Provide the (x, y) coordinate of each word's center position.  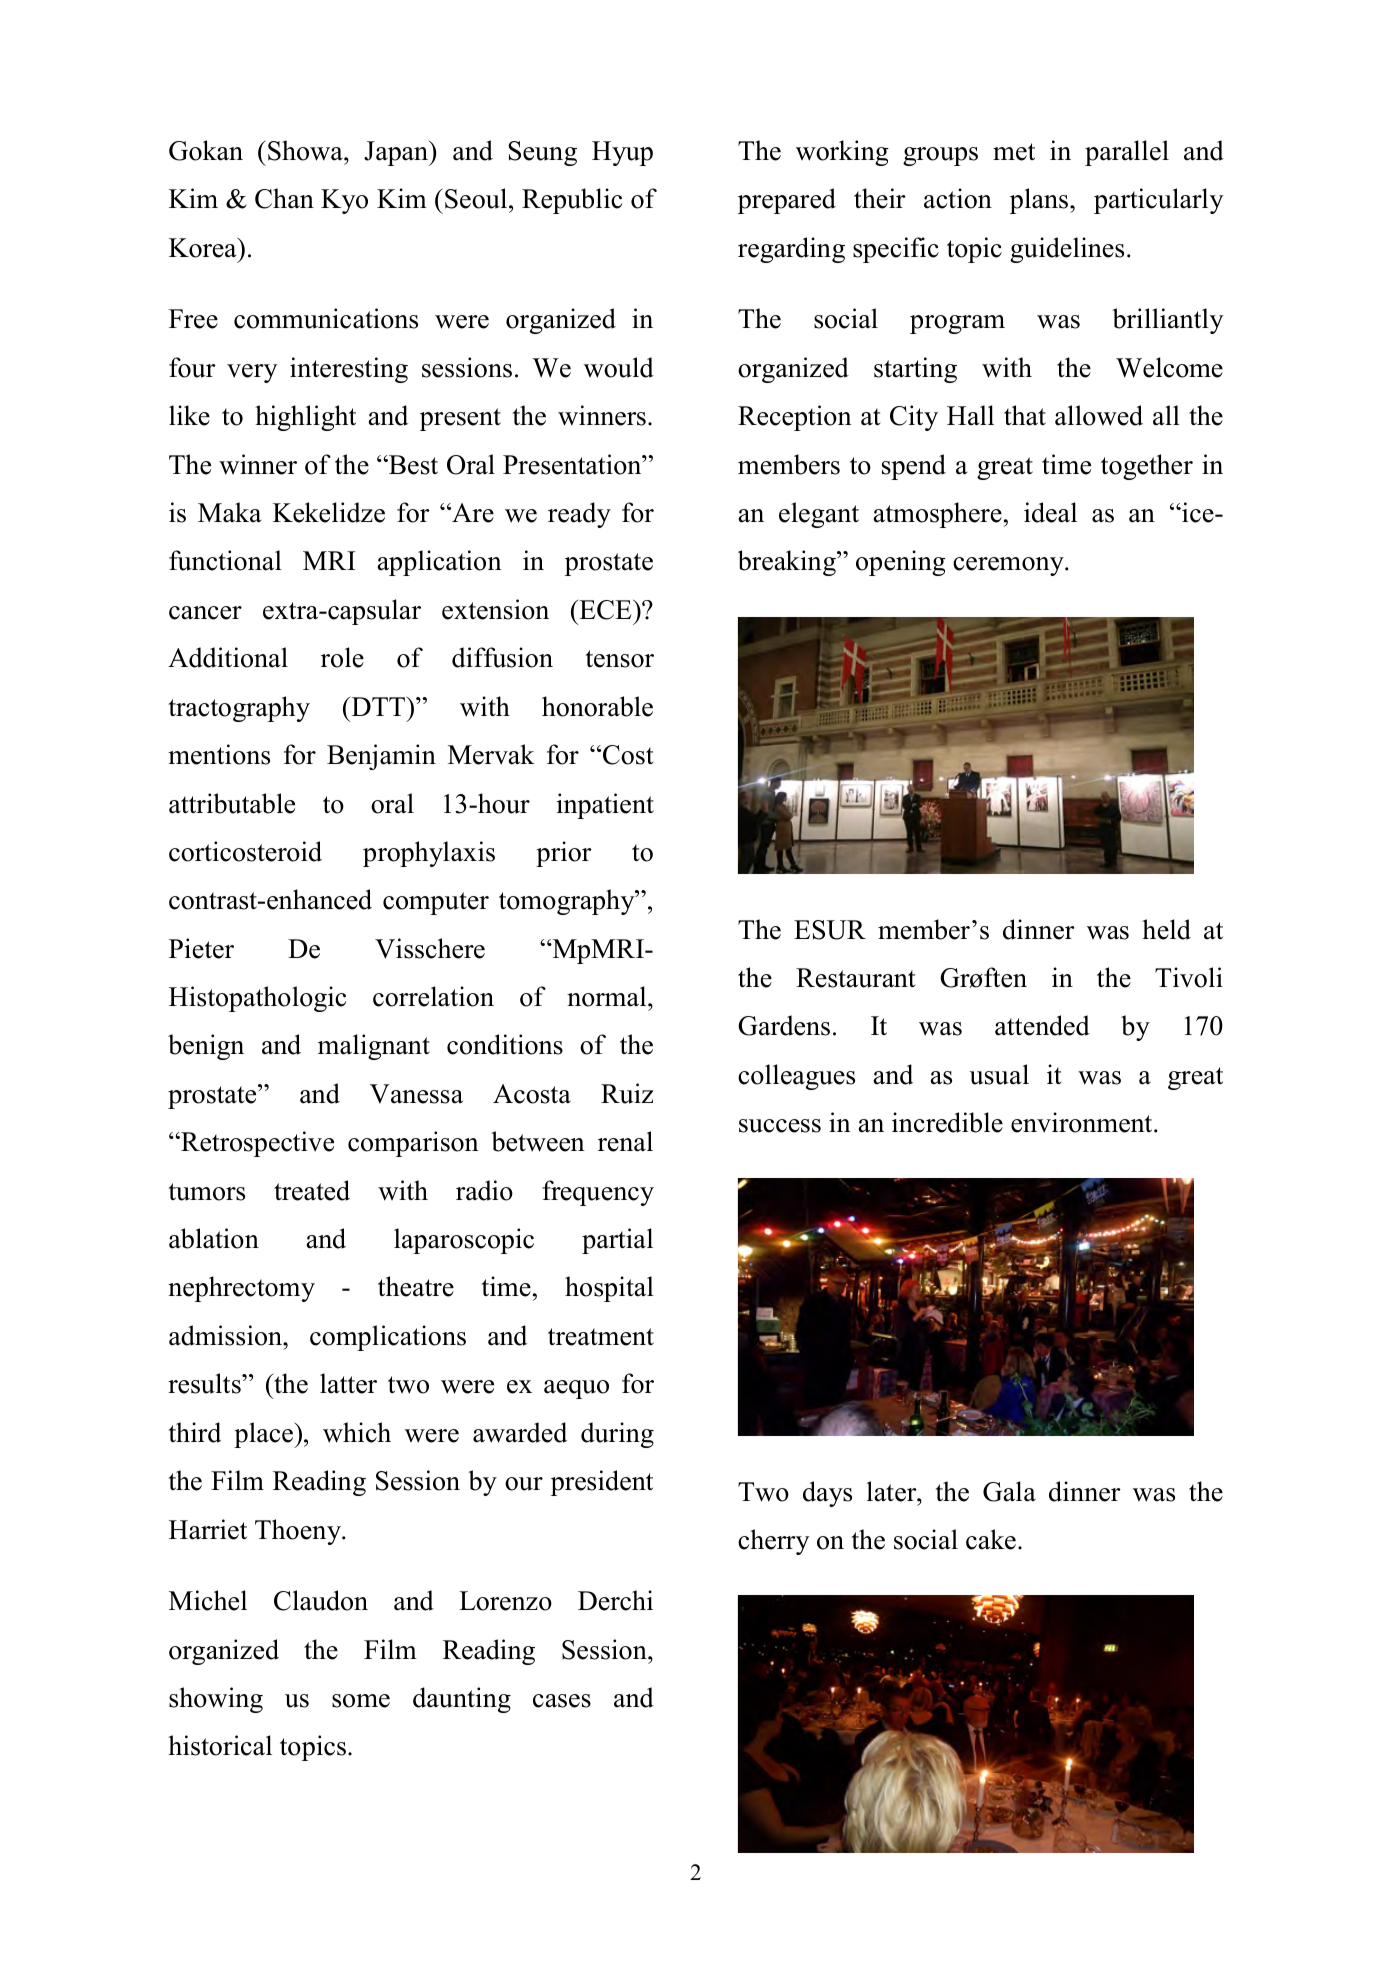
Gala (1009, 1491)
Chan (284, 198)
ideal (1050, 512)
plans (1040, 201)
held (1166, 929)
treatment (601, 1337)
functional (225, 560)
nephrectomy (241, 1289)
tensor (620, 659)
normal (608, 996)
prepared (787, 201)
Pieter (201, 948)
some (361, 1701)
